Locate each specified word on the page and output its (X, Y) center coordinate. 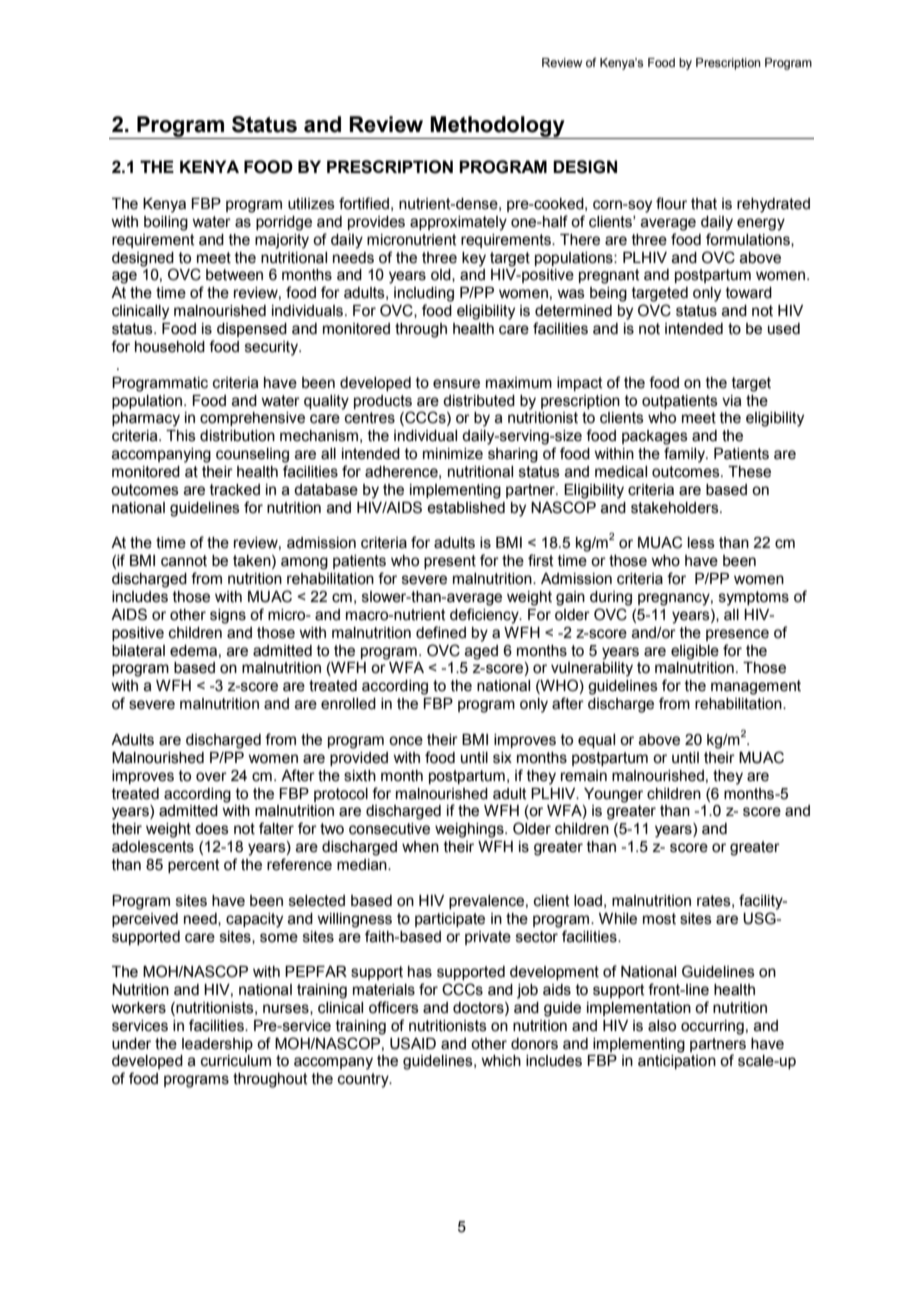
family (686, 455)
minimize (453, 454)
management (756, 687)
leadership (217, 1045)
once (406, 741)
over (211, 777)
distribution (237, 436)
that (704, 204)
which (501, 1061)
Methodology (498, 127)
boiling (166, 223)
